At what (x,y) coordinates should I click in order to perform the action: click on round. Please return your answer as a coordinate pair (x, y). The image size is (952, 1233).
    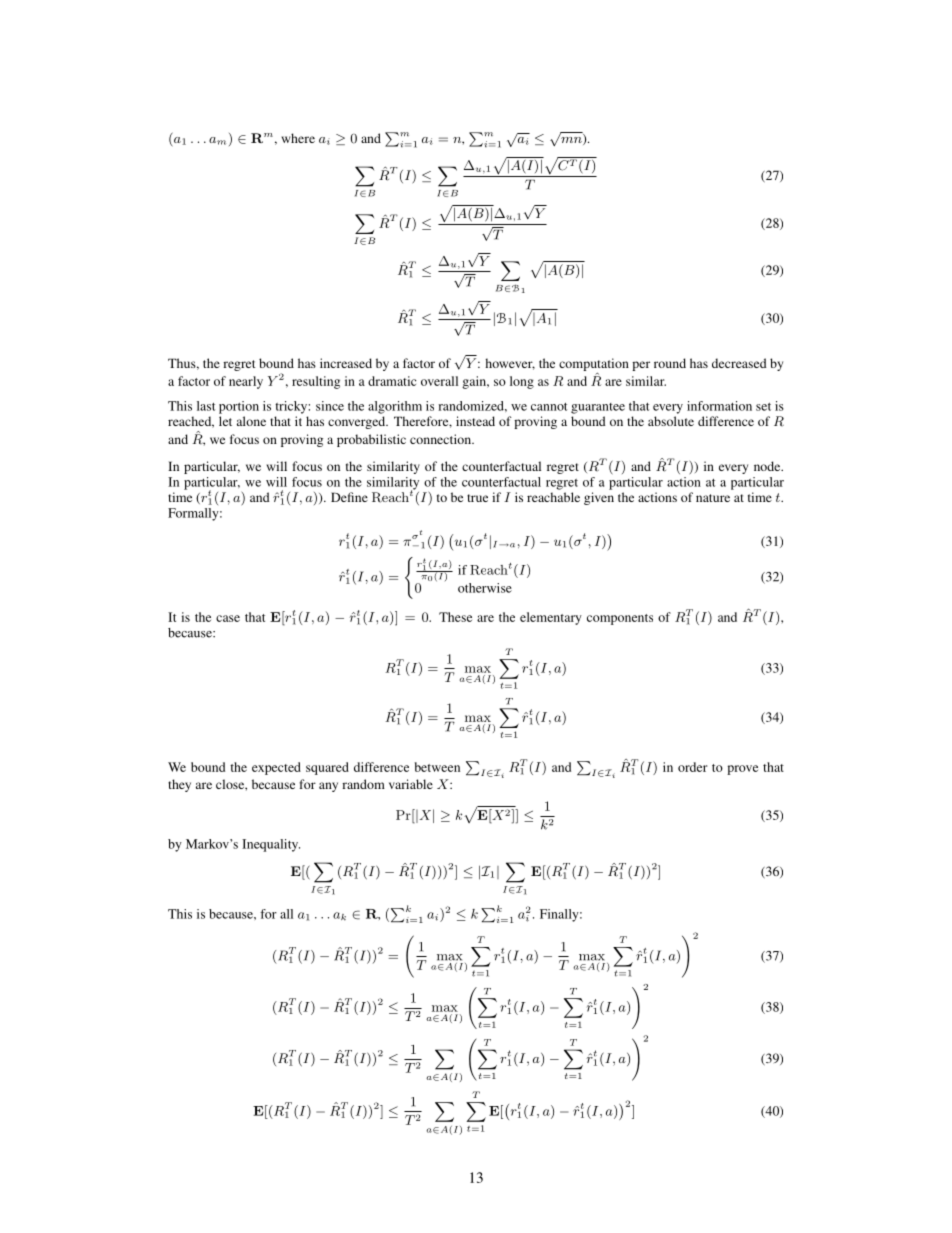
    Looking at the image, I should click on (670, 363).
